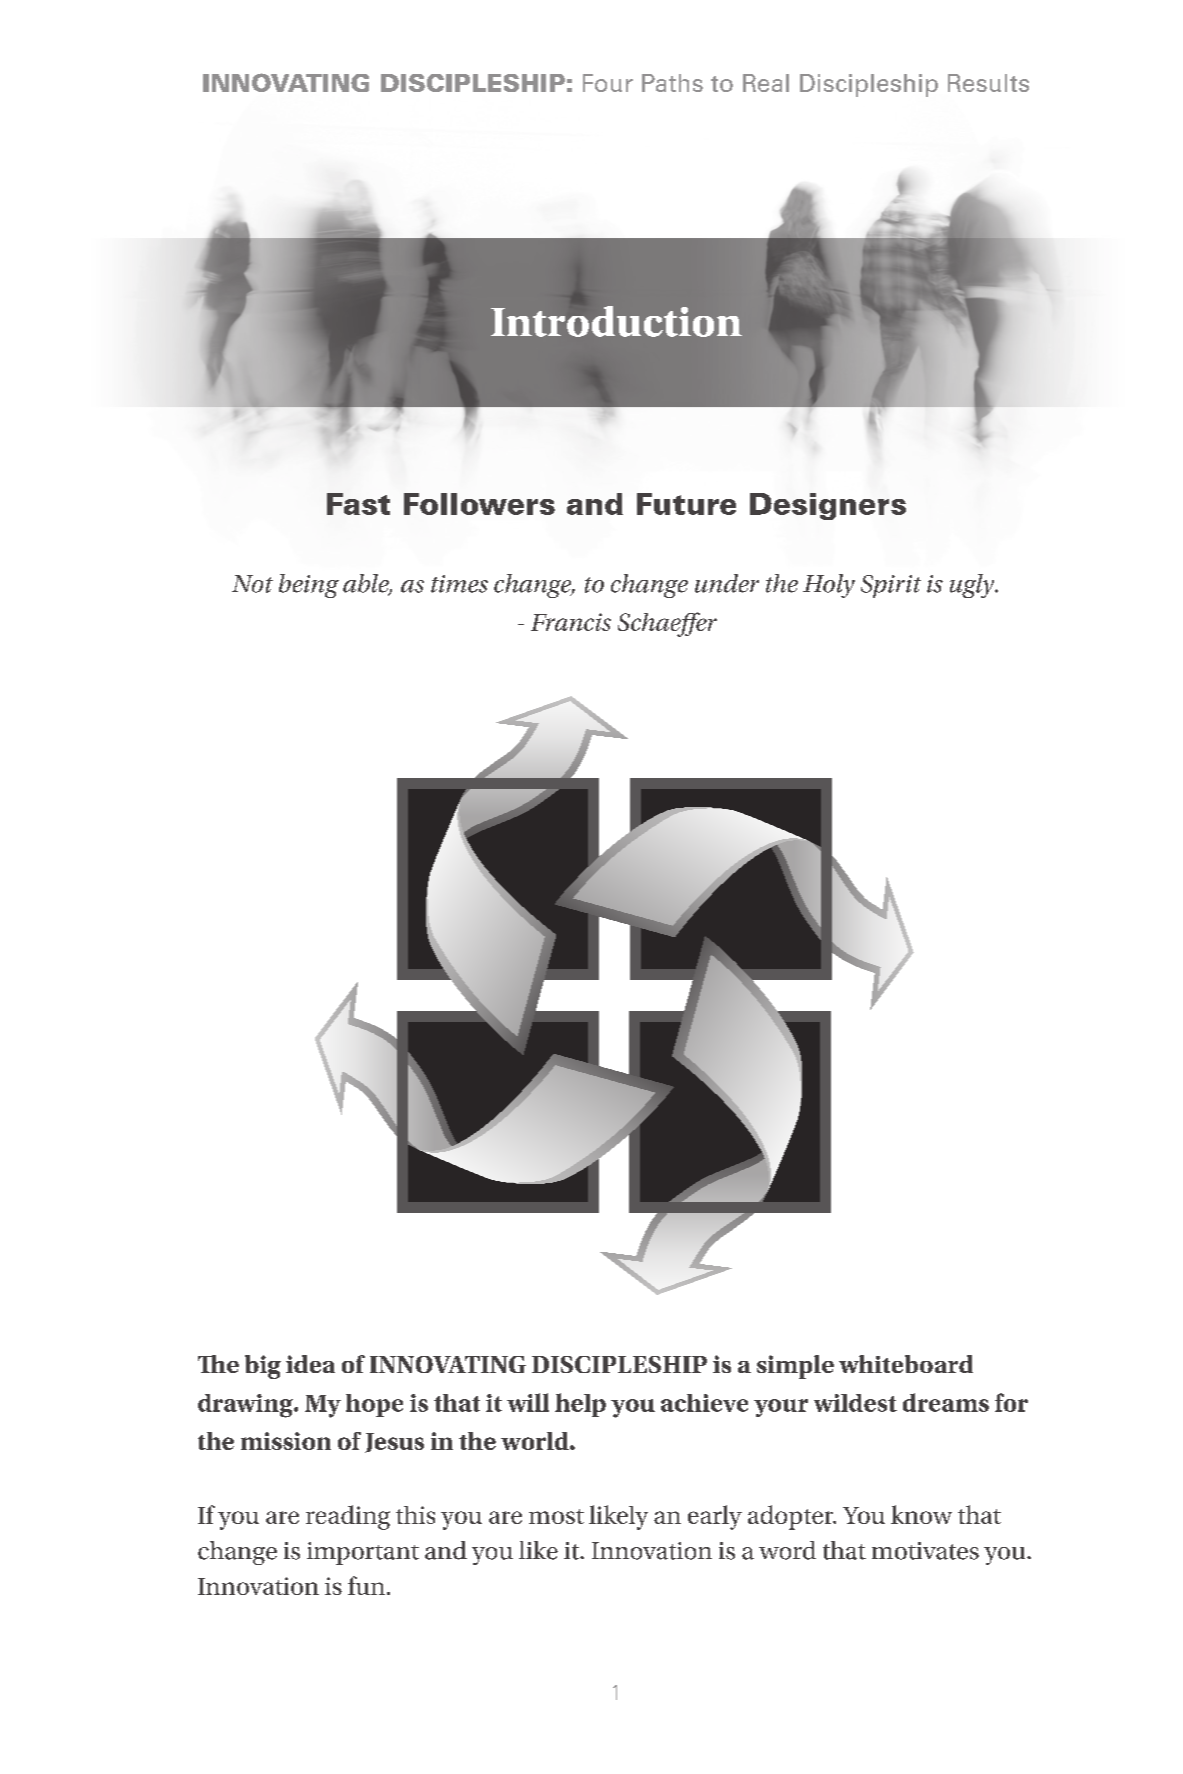 The height and width of the document is (1774, 1183). I want to click on dreams, so click(946, 1402).
